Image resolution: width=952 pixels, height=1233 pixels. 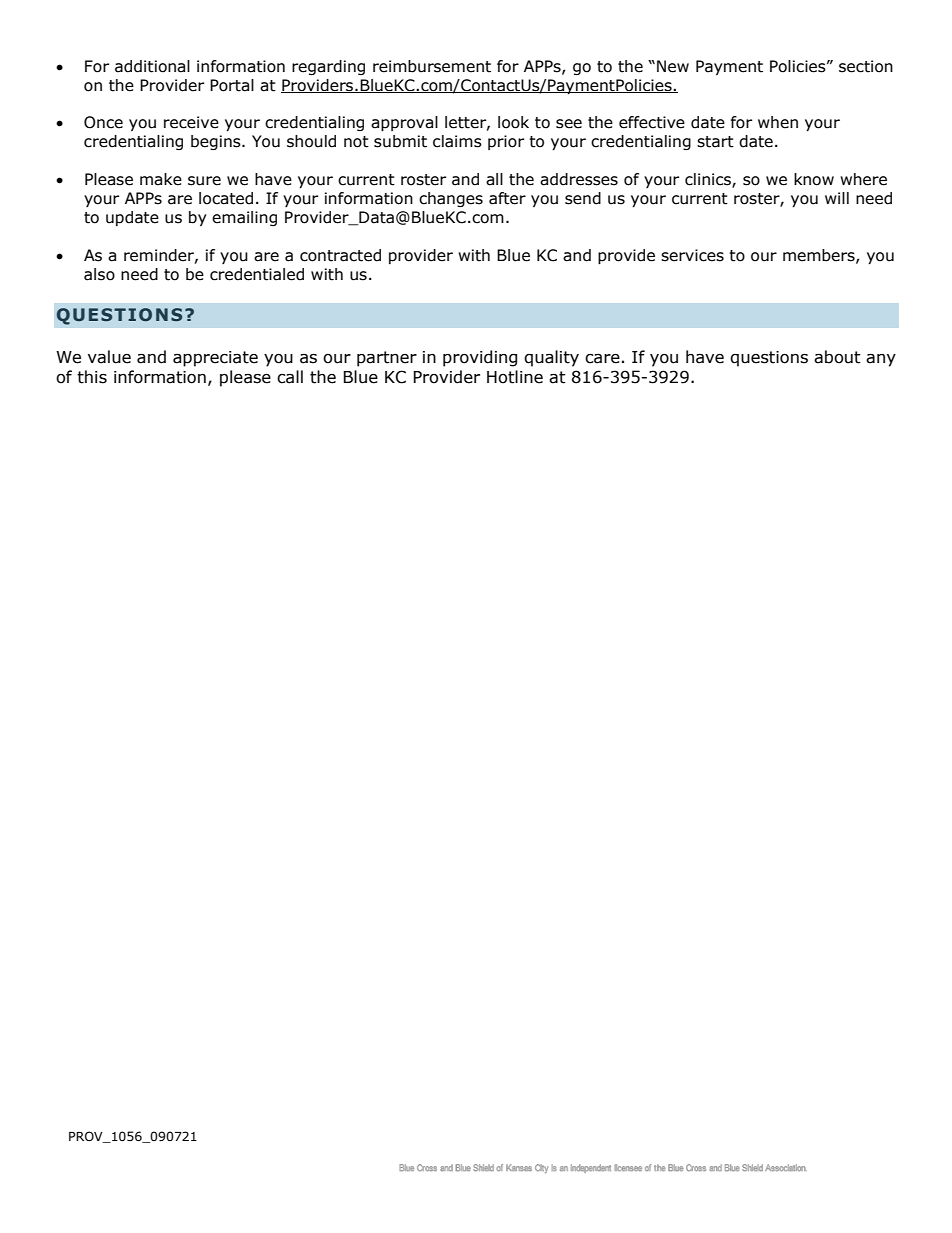 What do you see at coordinates (837, 198) in the screenshot?
I see `will` at bounding box center [837, 198].
